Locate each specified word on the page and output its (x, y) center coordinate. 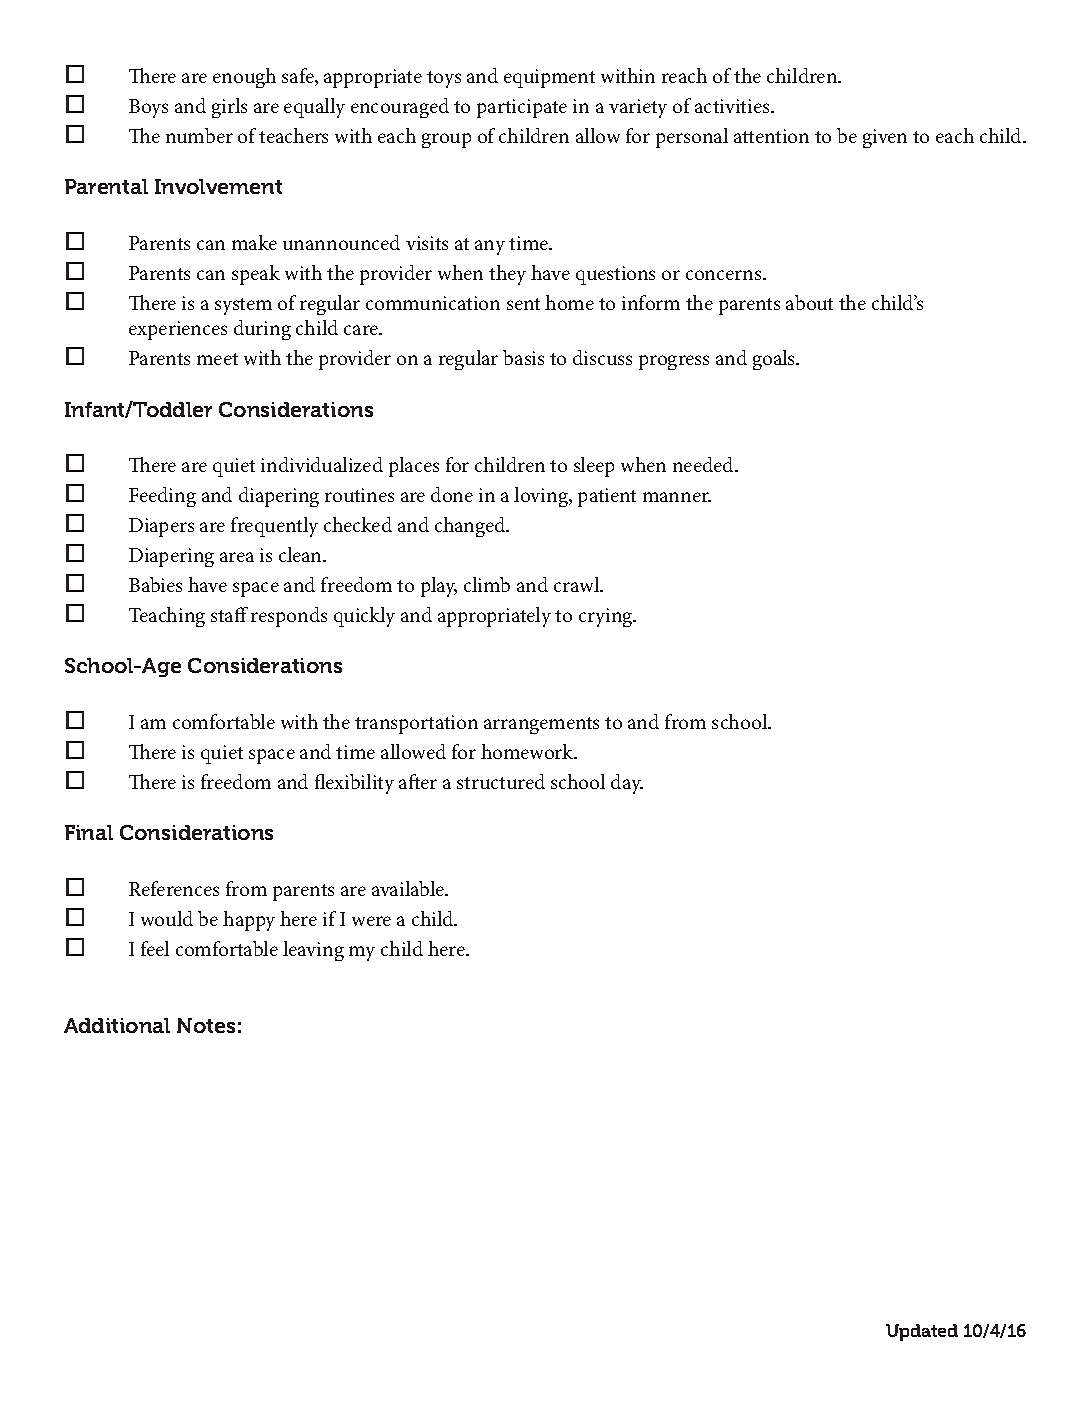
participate (522, 108)
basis (523, 357)
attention (771, 136)
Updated (922, 1332)
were (371, 921)
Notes (206, 1025)
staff (229, 614)
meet (217, 359)
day (627, 784)
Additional (117, 1025)
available (409, 888)
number (199, 135)
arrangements (541, 725)
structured (501, 781)
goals (775, 360)
